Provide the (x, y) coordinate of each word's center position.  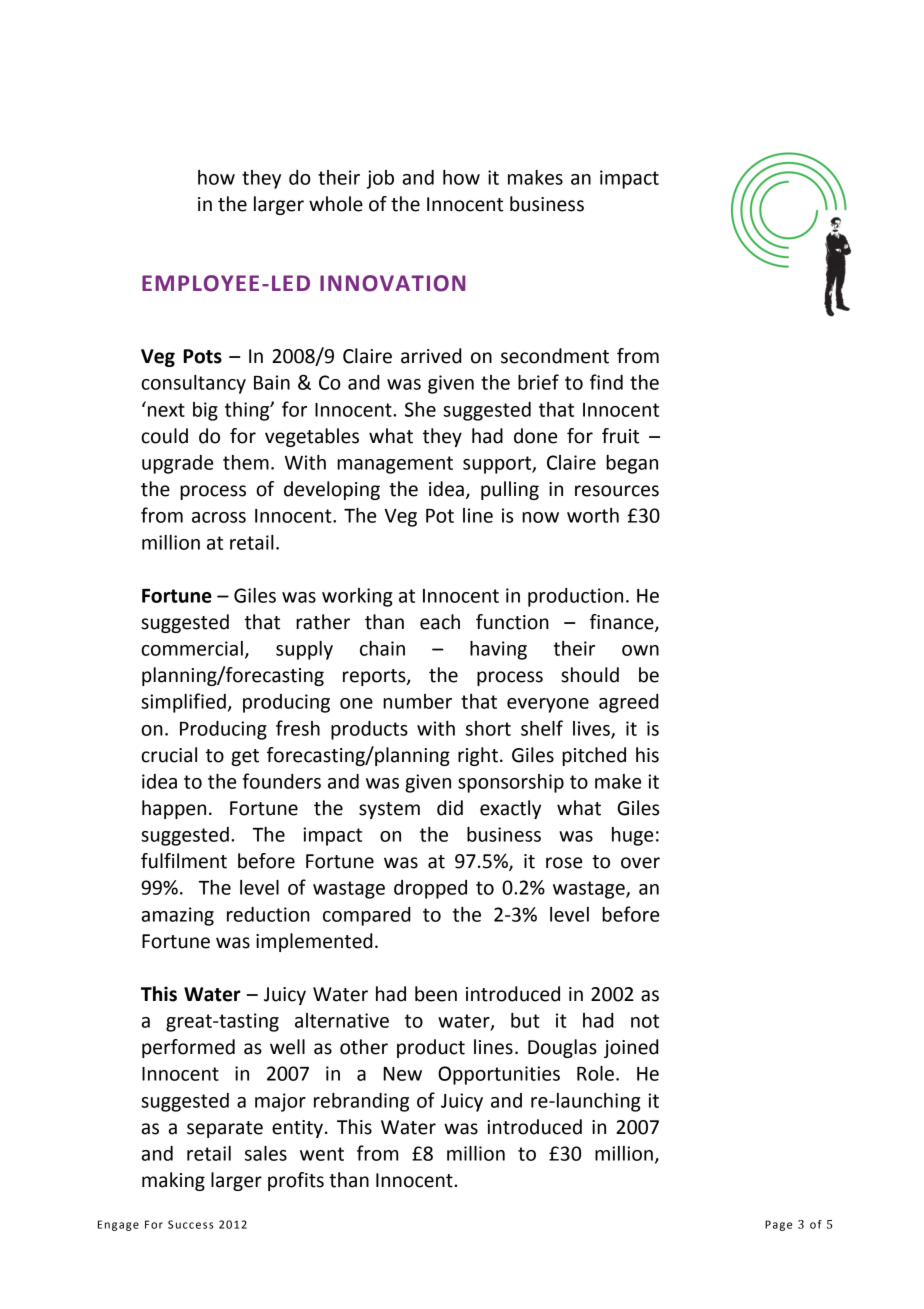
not (645, 1021)
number (417, 701)
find (606, 382)
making (173, 1181)
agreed (628, 703)
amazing (177, 916)
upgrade (177, 464)
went (322, 1154)
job (380, 179)
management (395, 465)
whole (336, 204)
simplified (183, 703)
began (632, 464)
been (436, 994)
